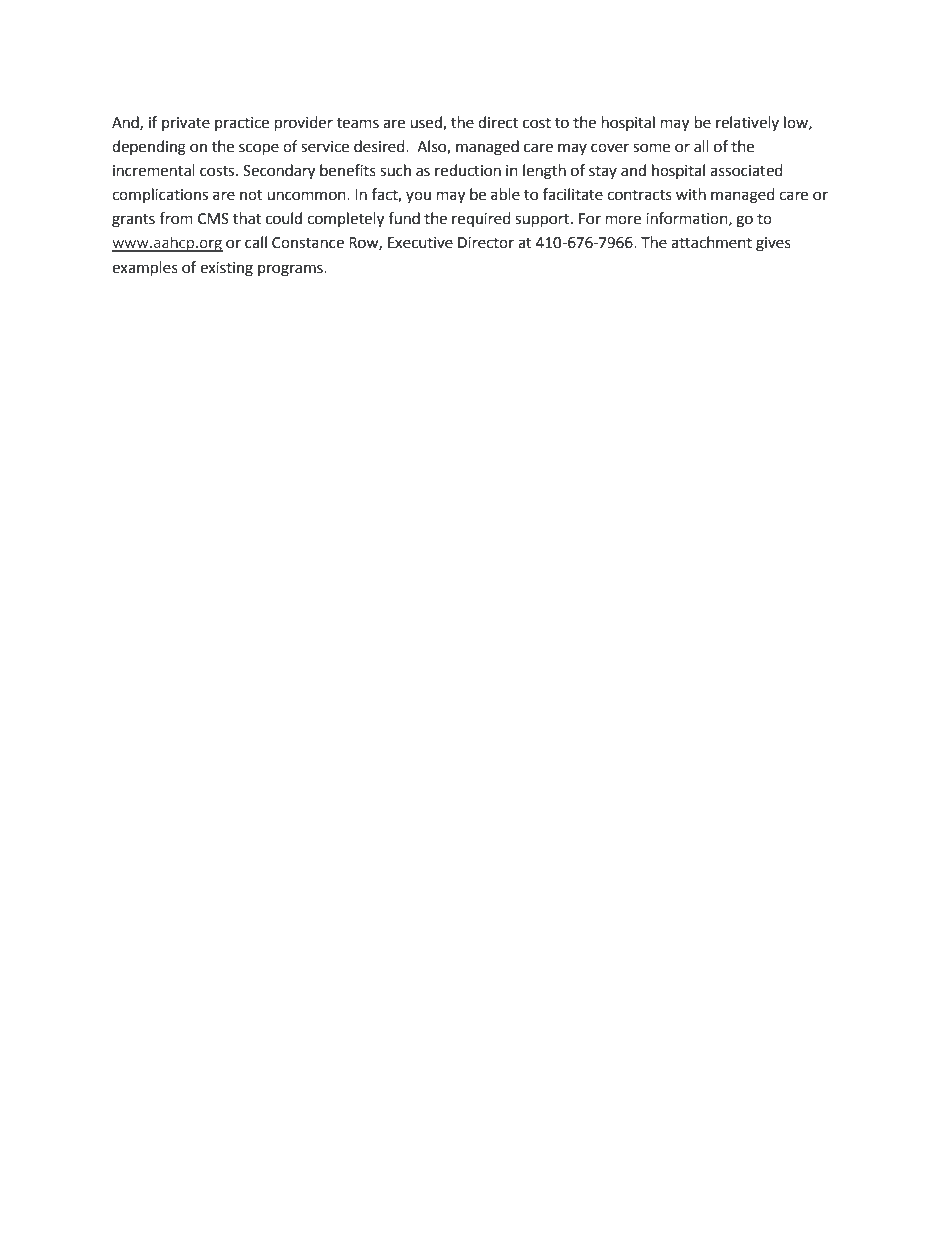 The height and width of the image is (1233, 952). I want to click on not, so click(251, 195).
